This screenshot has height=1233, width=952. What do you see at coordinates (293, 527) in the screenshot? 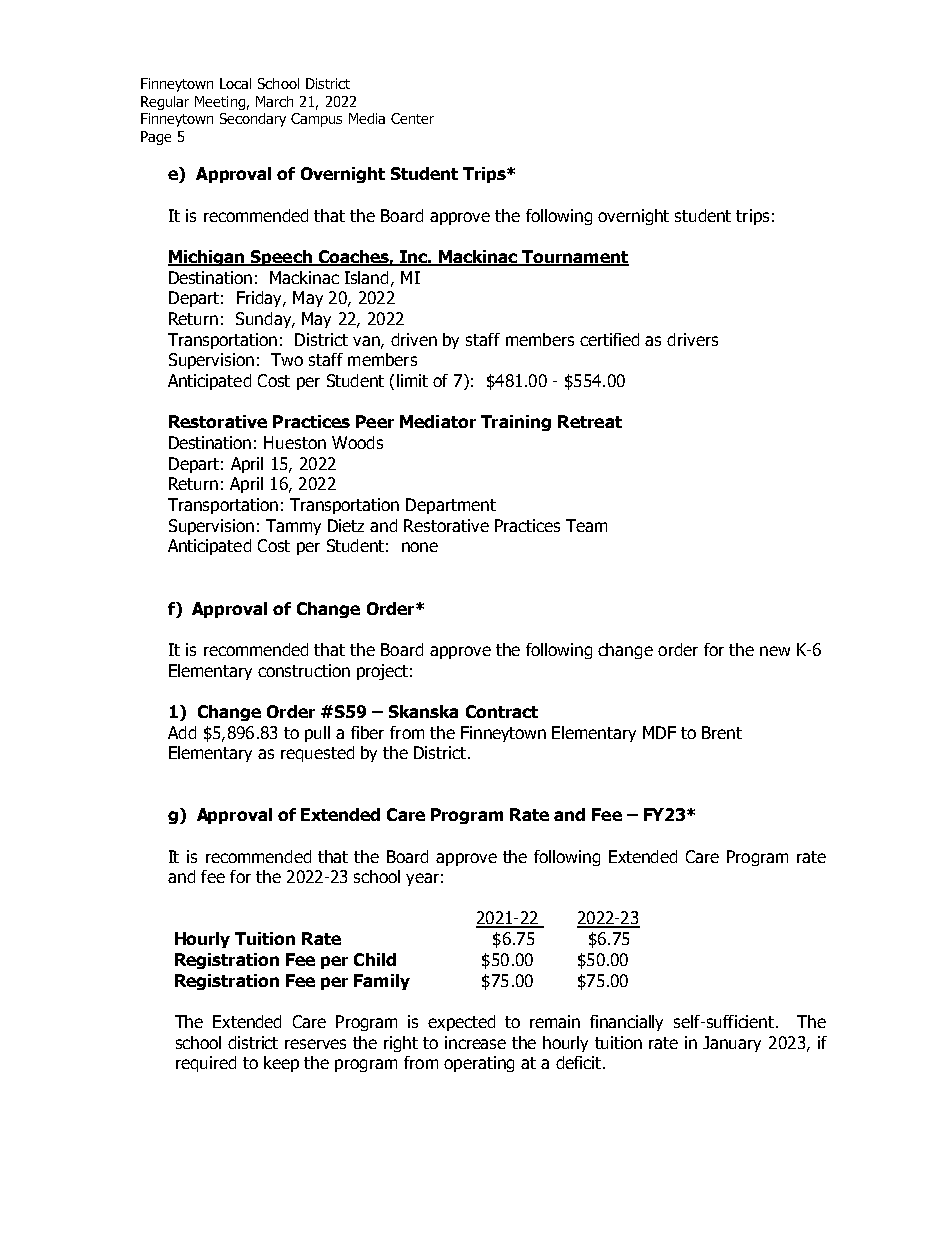
I see `Tammy` at bounding box center [293, 527].
